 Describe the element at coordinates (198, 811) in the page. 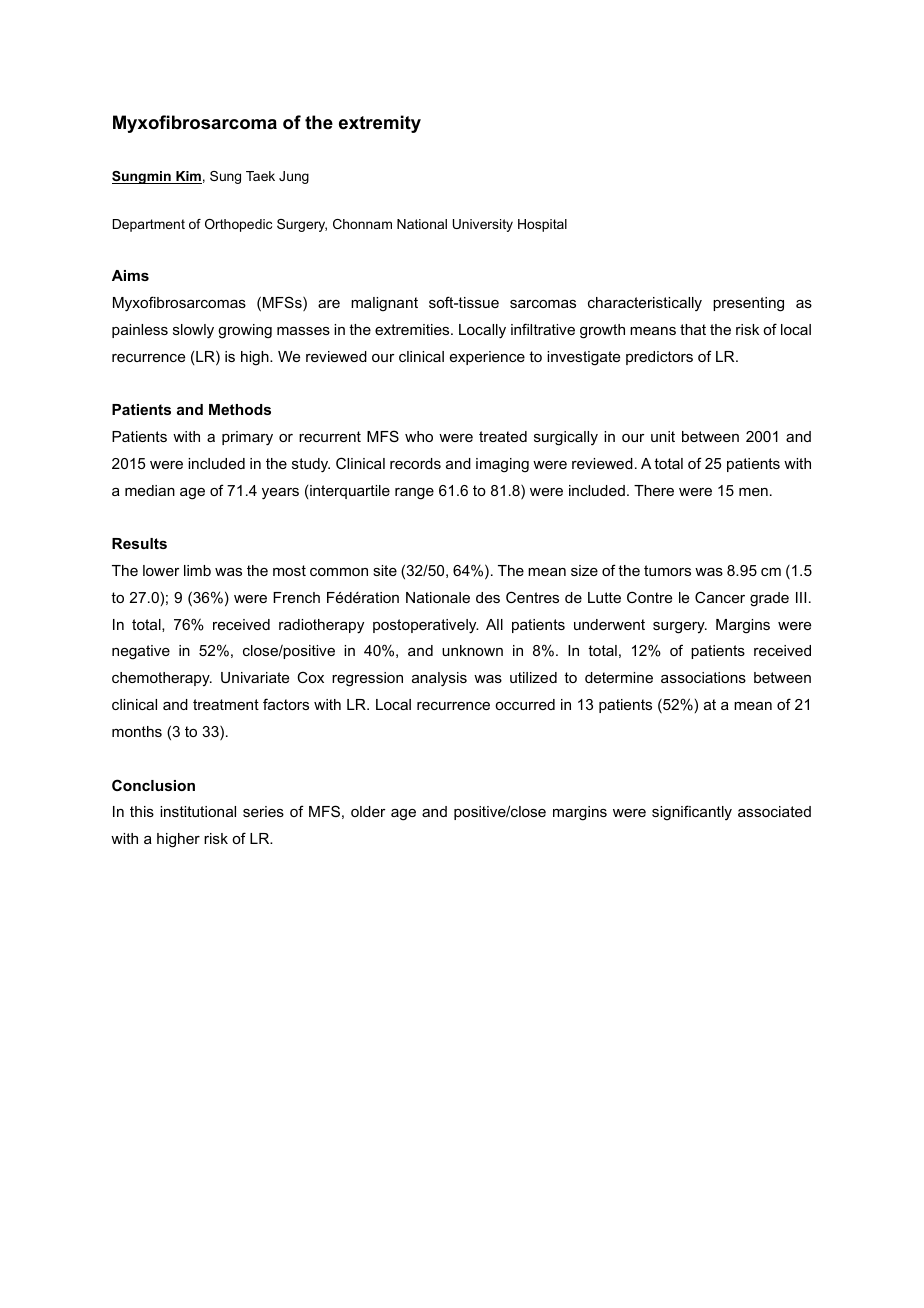

I see `institutional` at that location.
